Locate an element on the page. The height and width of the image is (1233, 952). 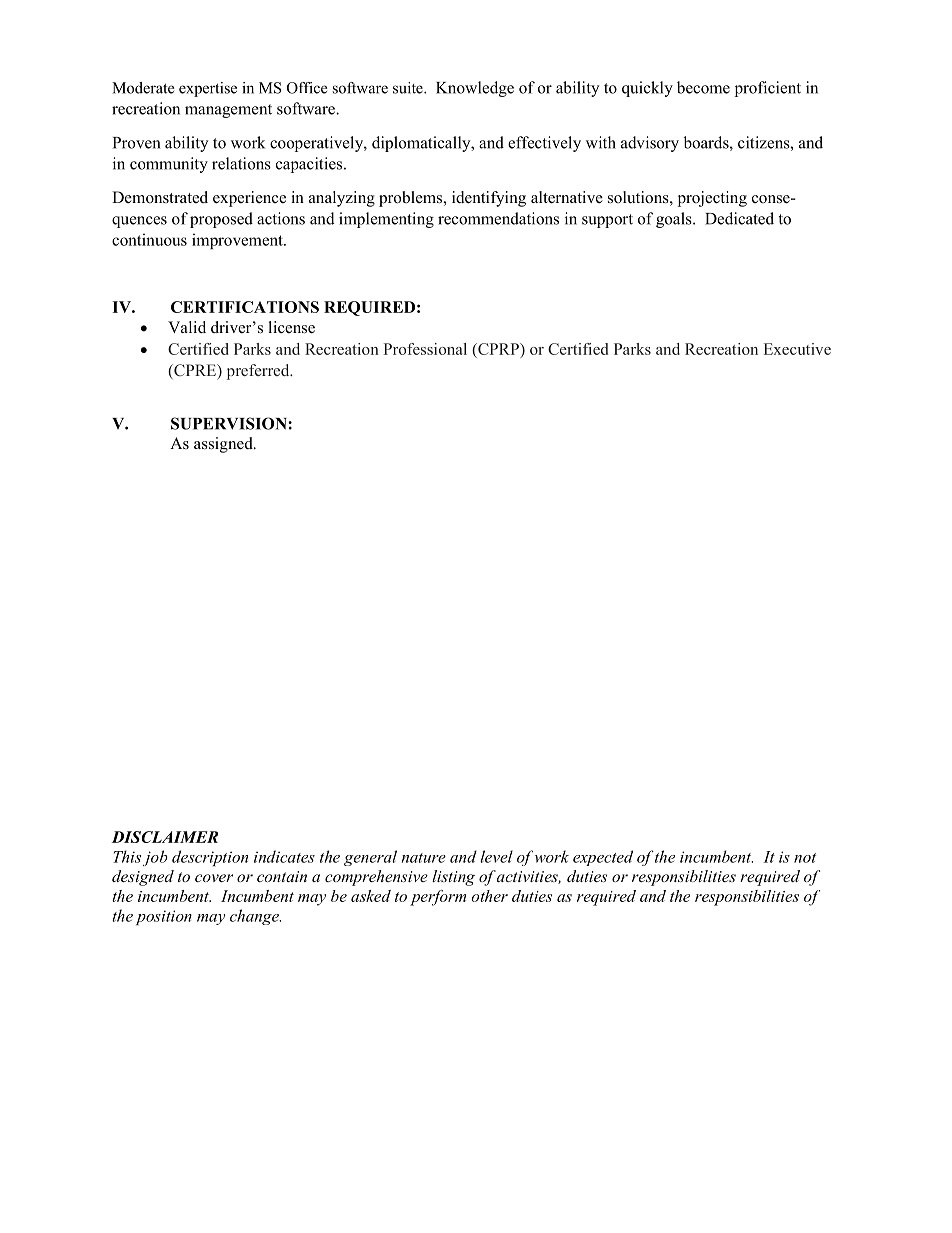
assigned is located at coordinates (224, 445).
